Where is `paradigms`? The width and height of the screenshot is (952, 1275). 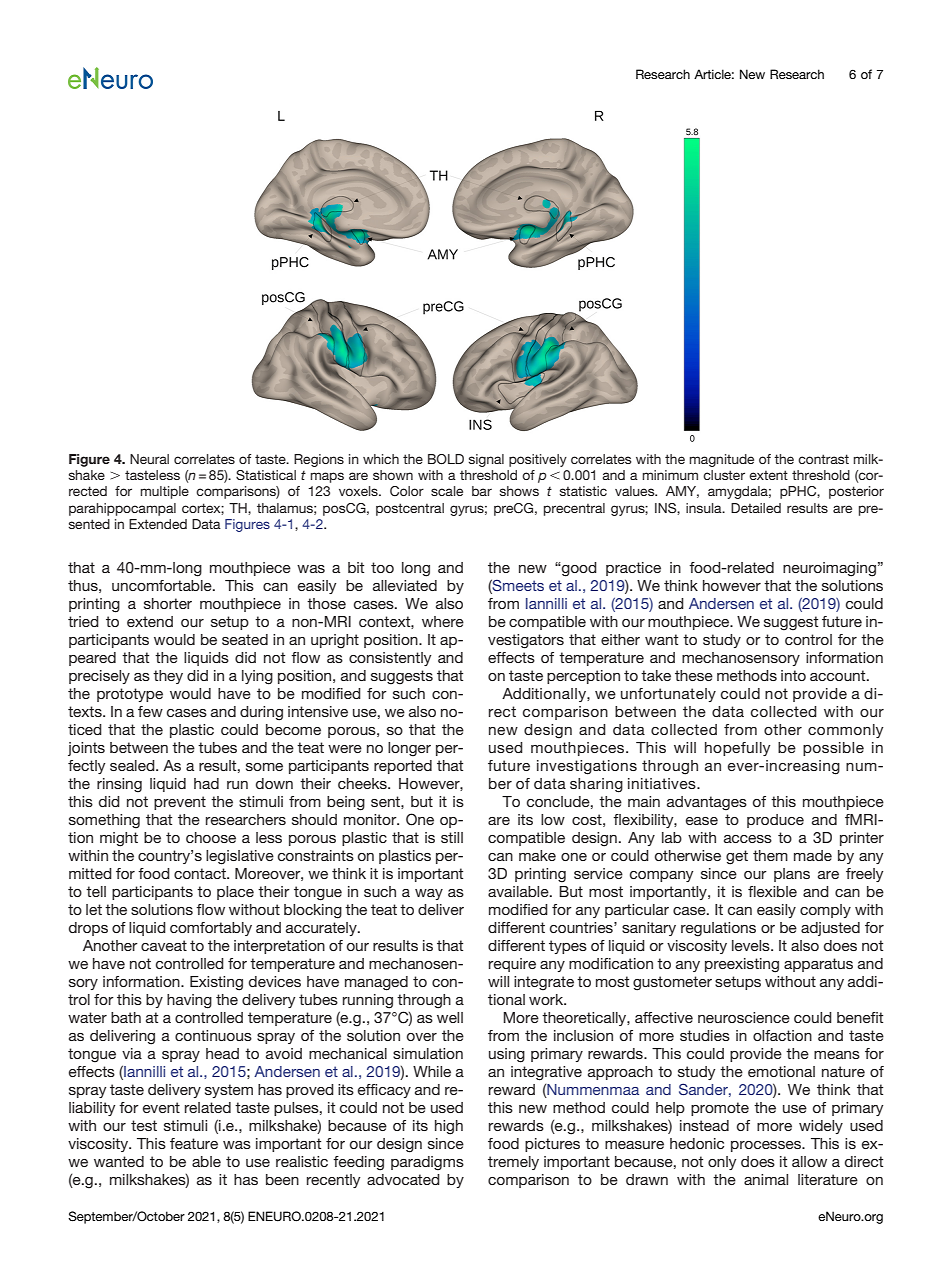 paradigms is located at coordinates (427, 1163).
